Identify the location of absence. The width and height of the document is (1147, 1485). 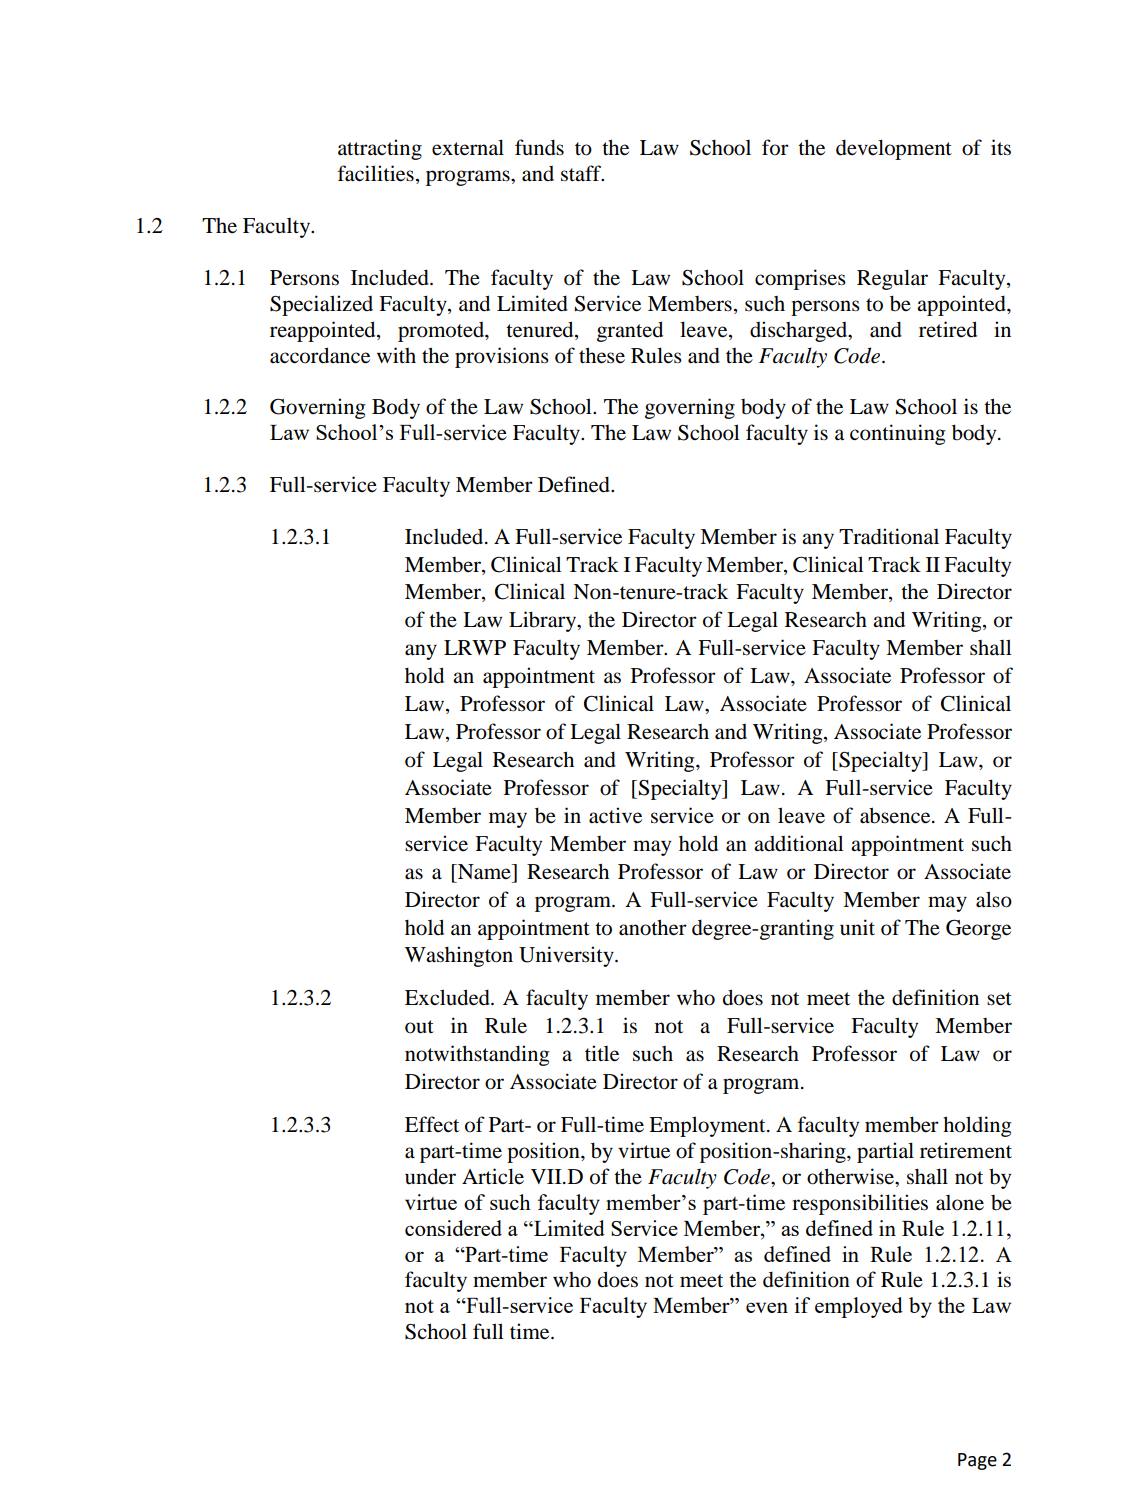
(896, 815).
